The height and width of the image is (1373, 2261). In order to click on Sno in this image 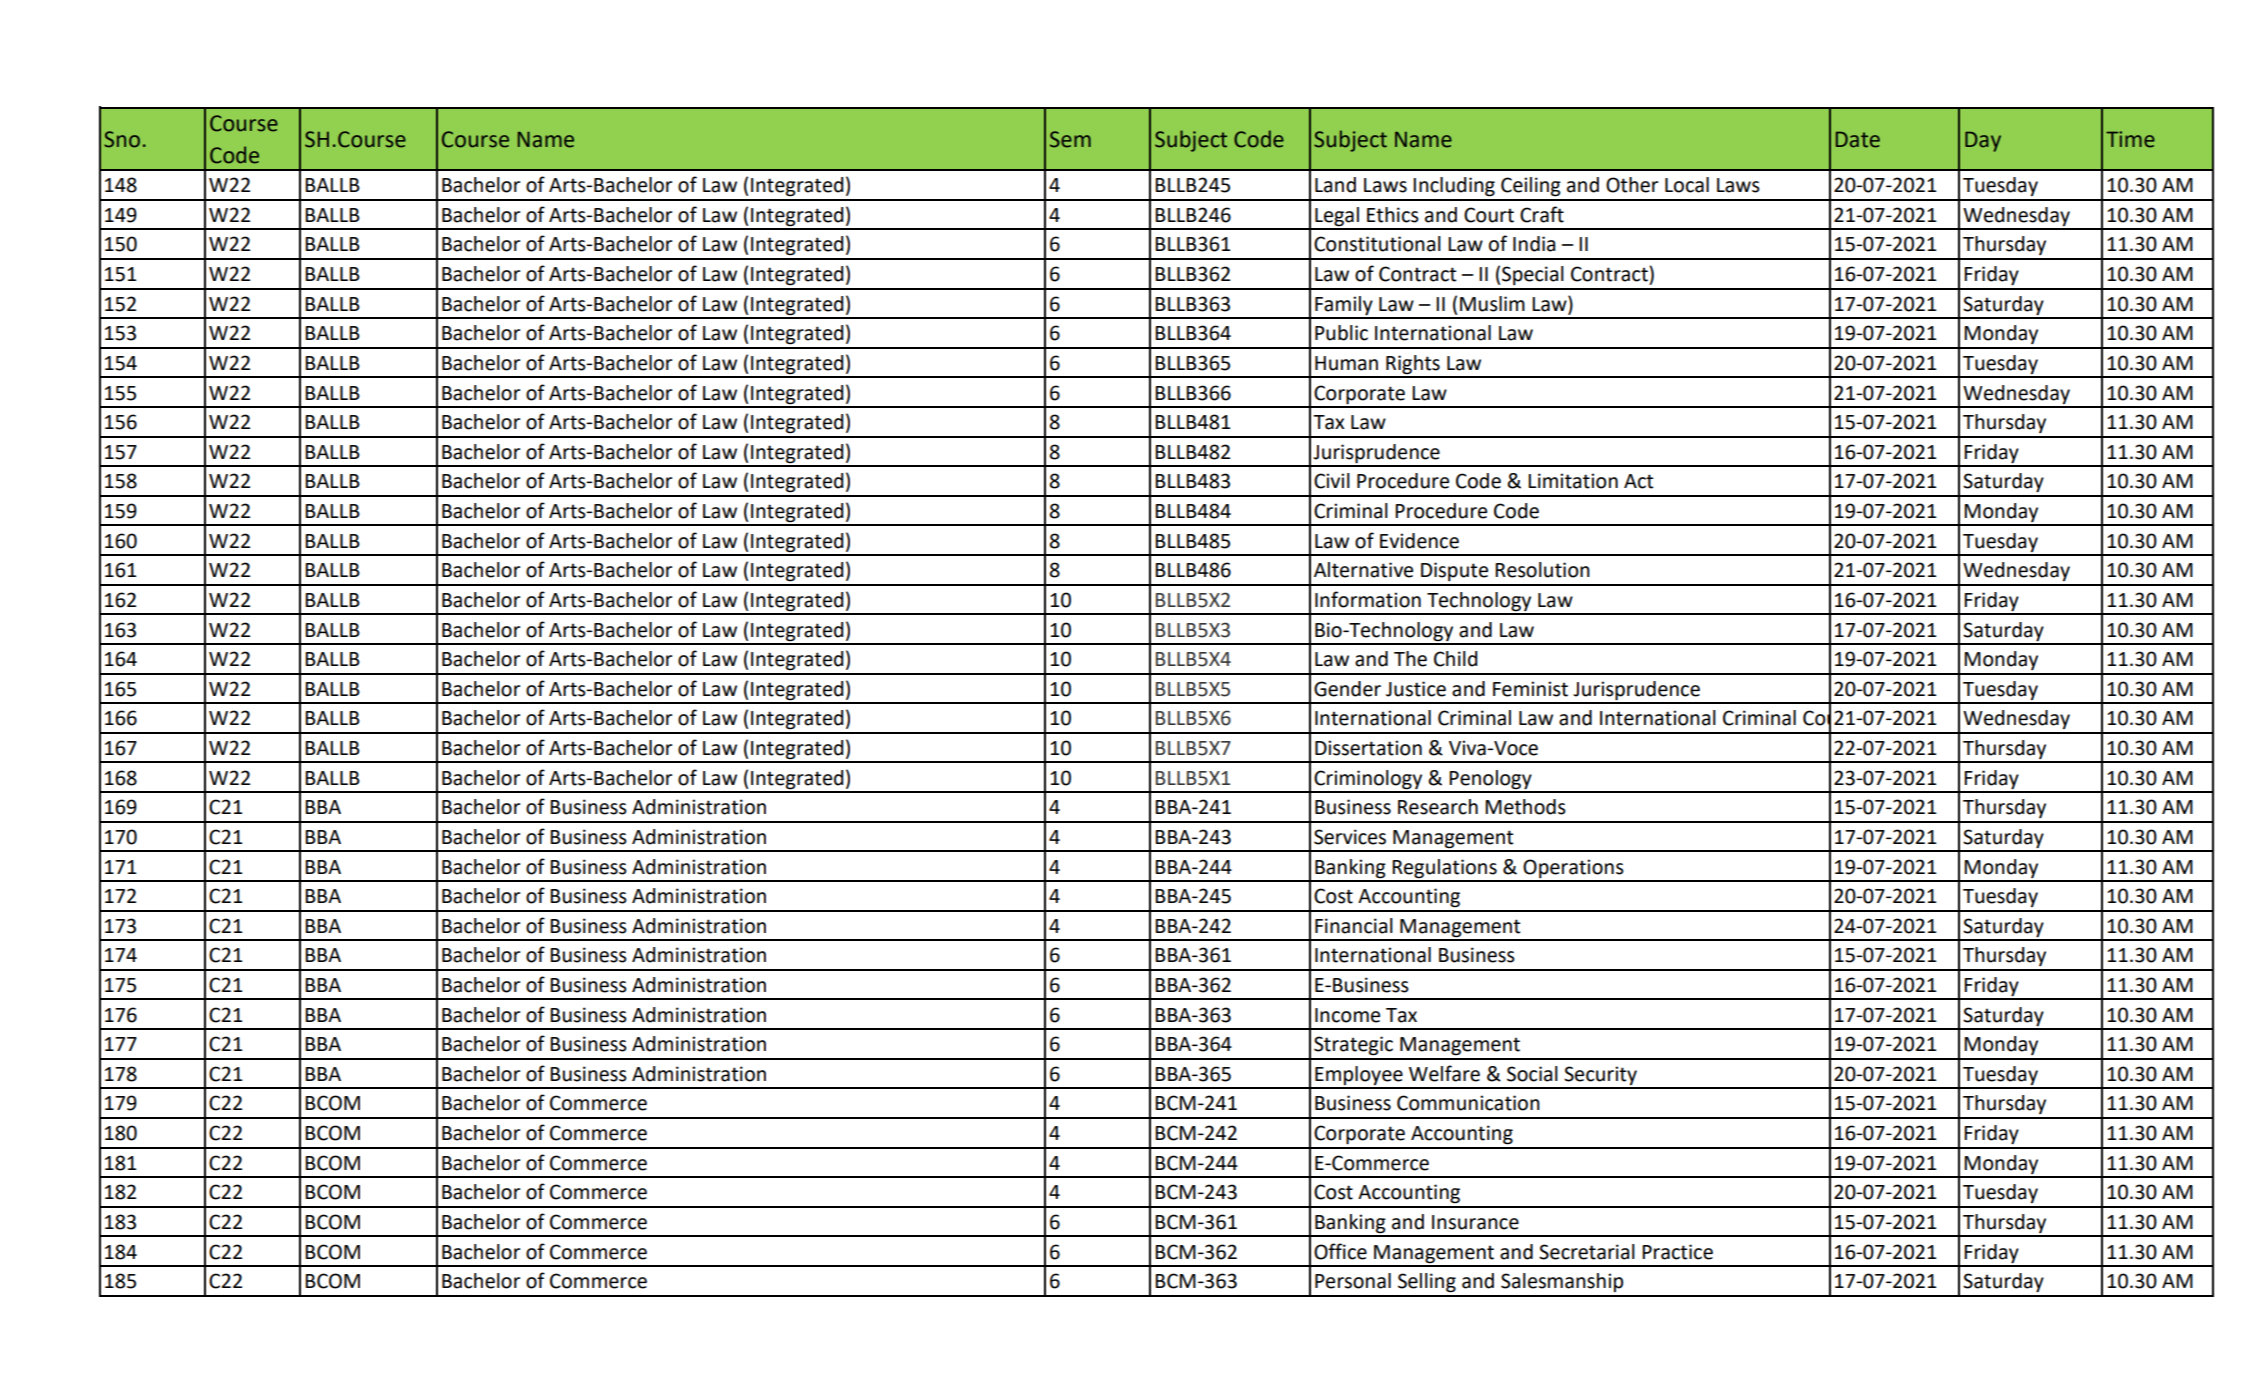, I will do `click(122, 139)`.
